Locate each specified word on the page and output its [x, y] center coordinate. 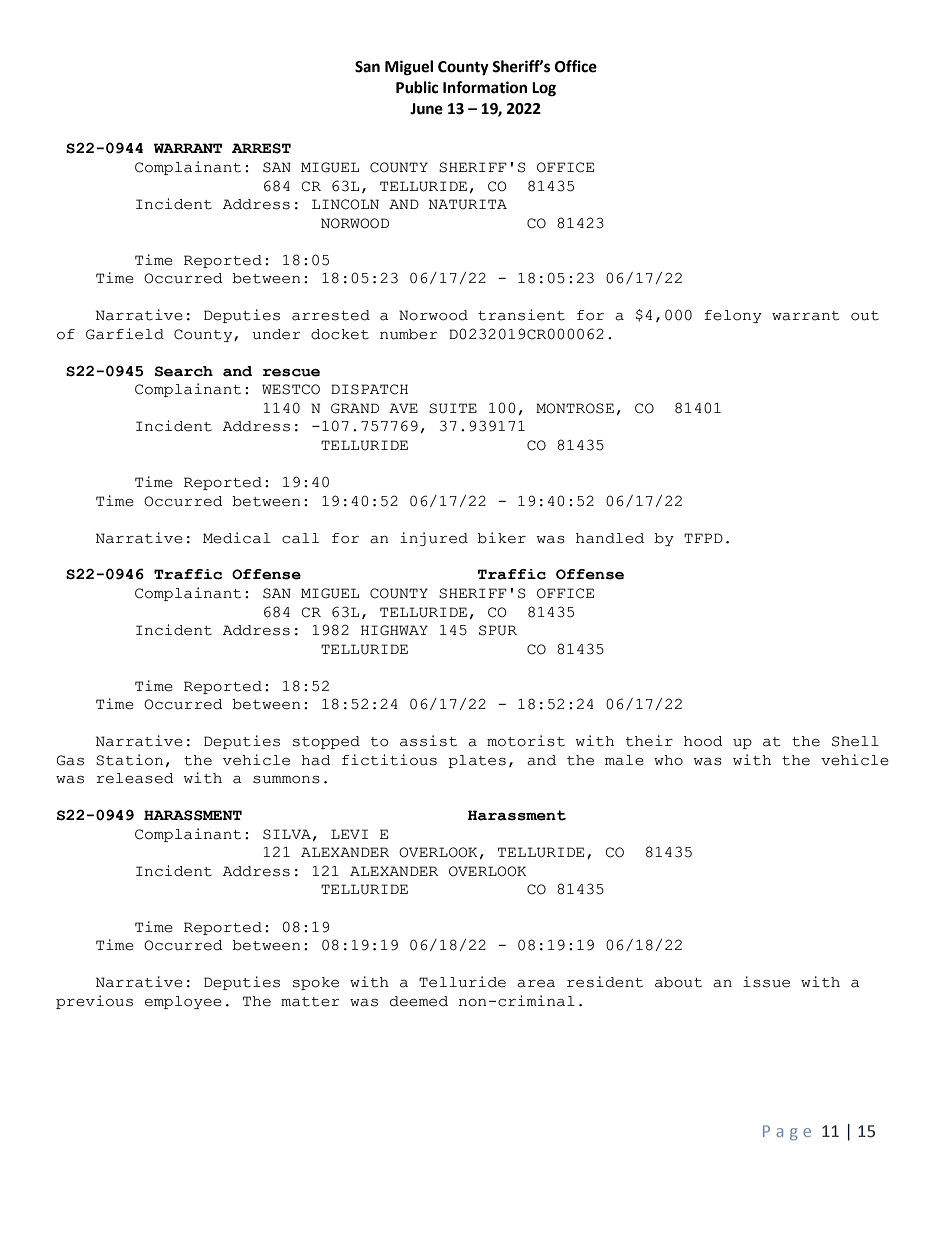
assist [428, 741]
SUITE [453, 408]
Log [544, 89]
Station [129, 760]
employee [183, 1002]
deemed [419, 1001]
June [426, 109]
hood [703, 741]
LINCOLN [345, 204]
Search [184, 371]
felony [733, 316]
